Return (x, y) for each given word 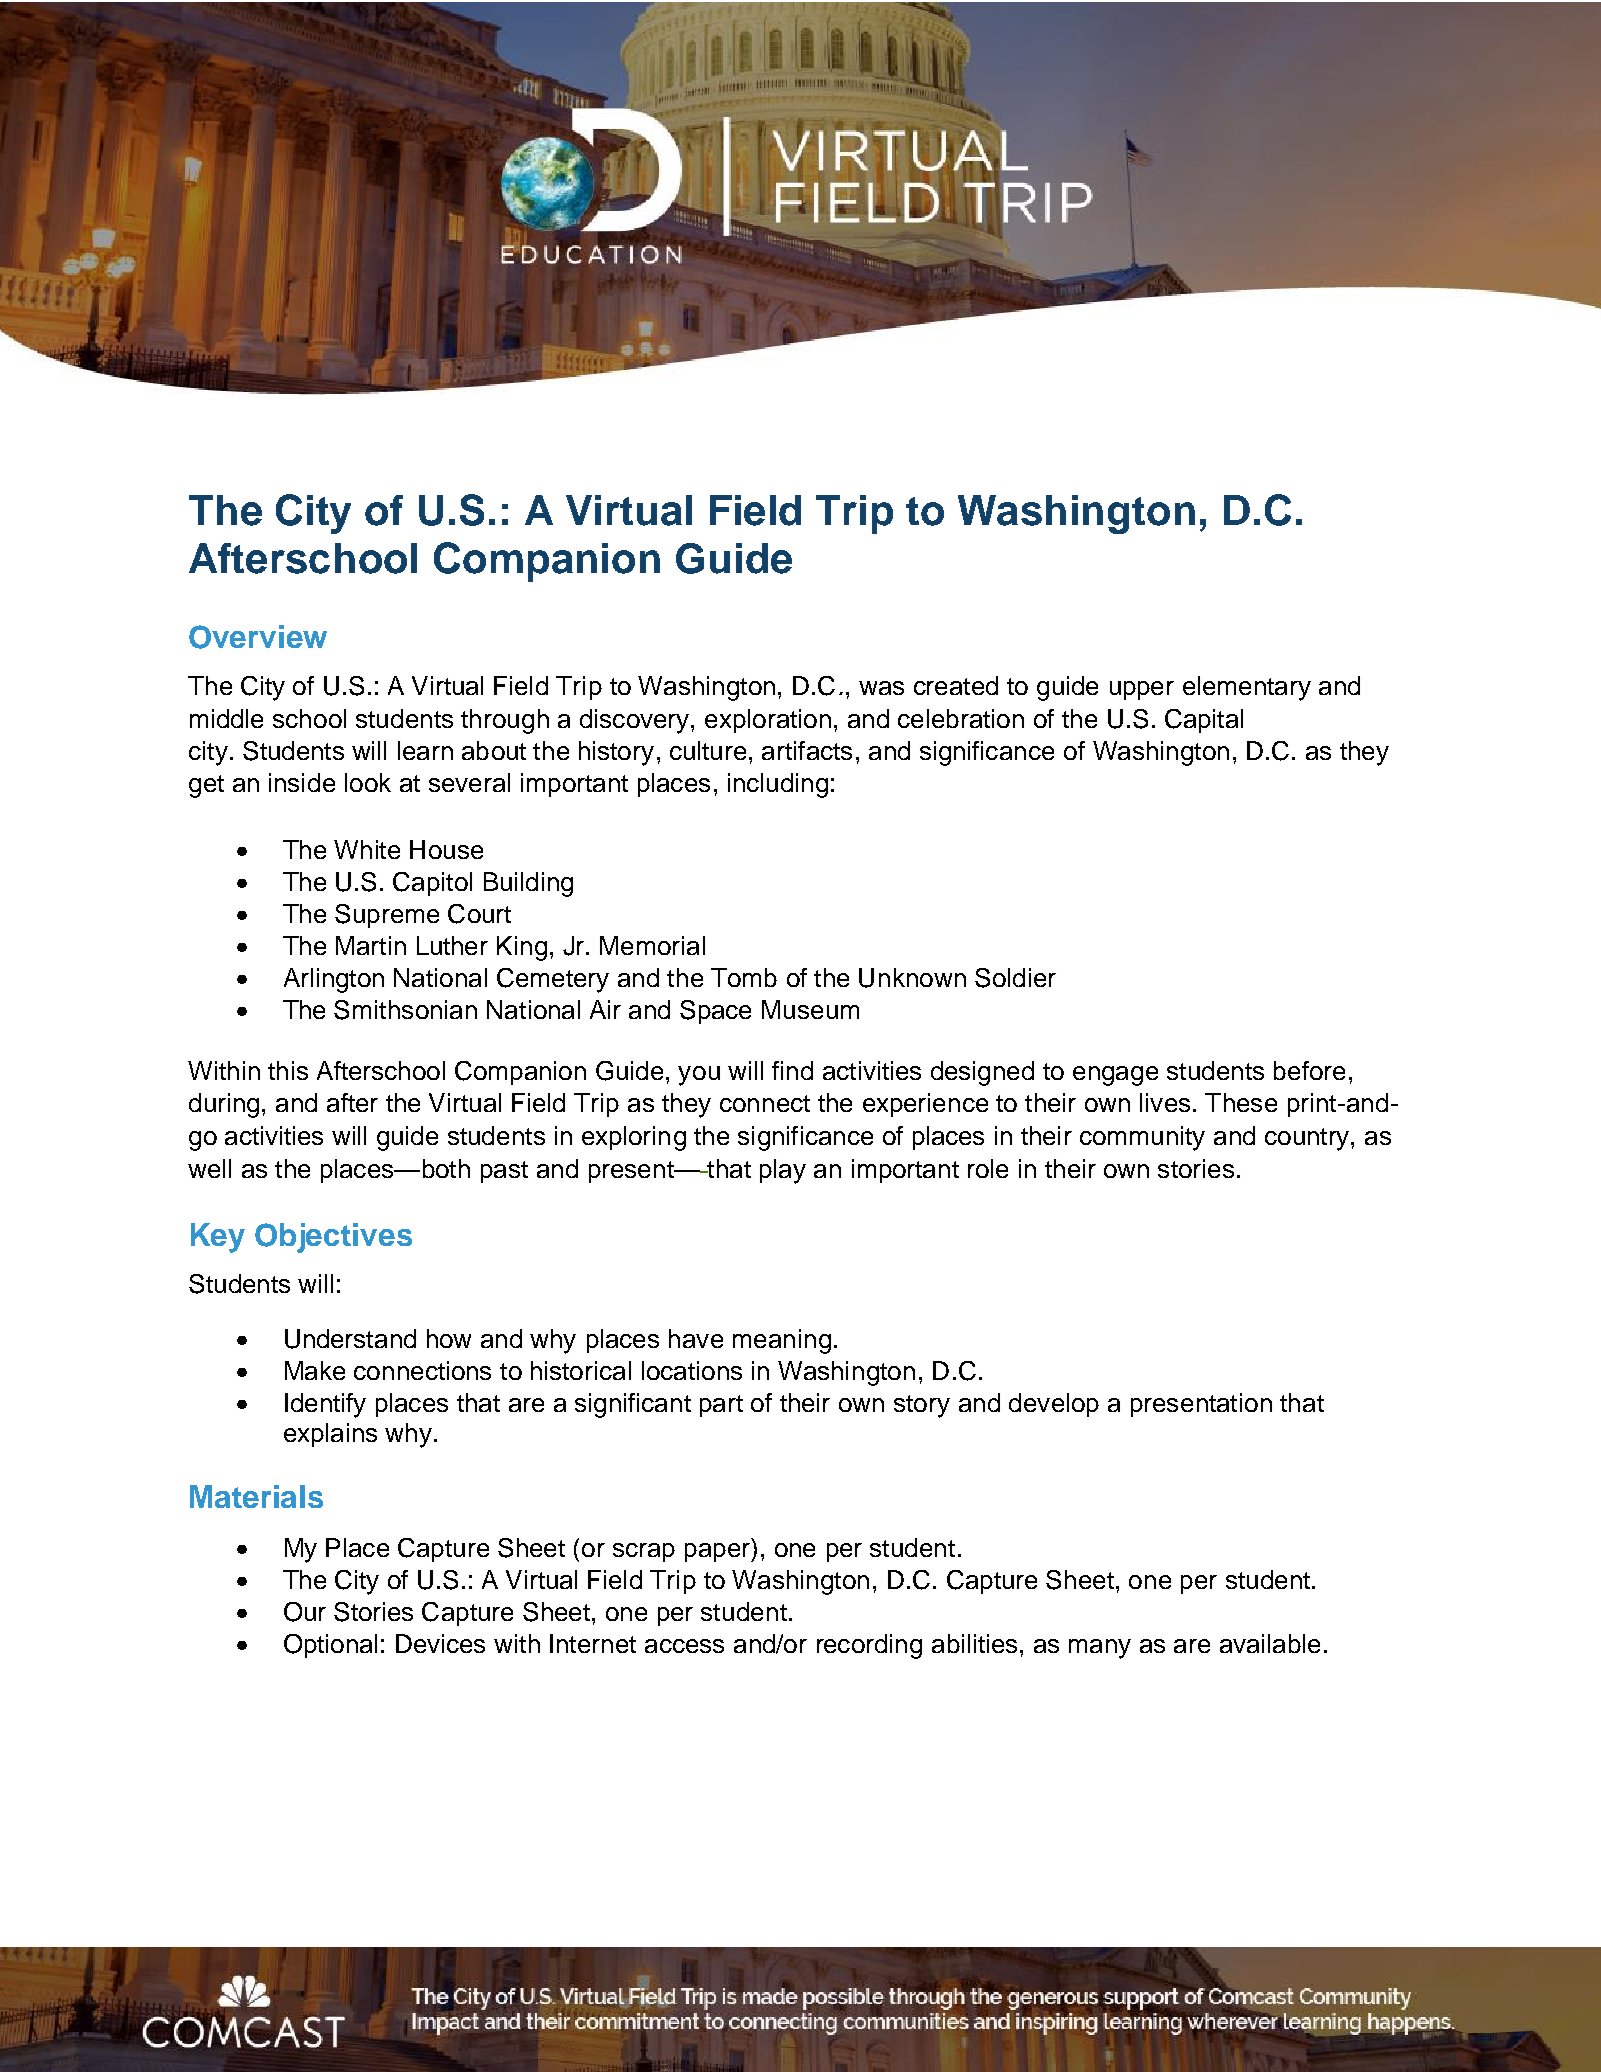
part (721, 1406)
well (209, 1168)
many (1100, 1649)
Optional (330, 1646)
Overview (258, 637)
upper (1142, 690)
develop (1054, 1405)
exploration (768, 721)
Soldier (1015, 978)
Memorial (652, 945)
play (783, 1171)
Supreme (387, 916)
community (1142, 1138)
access (684, 1646)
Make (315, 1370)
